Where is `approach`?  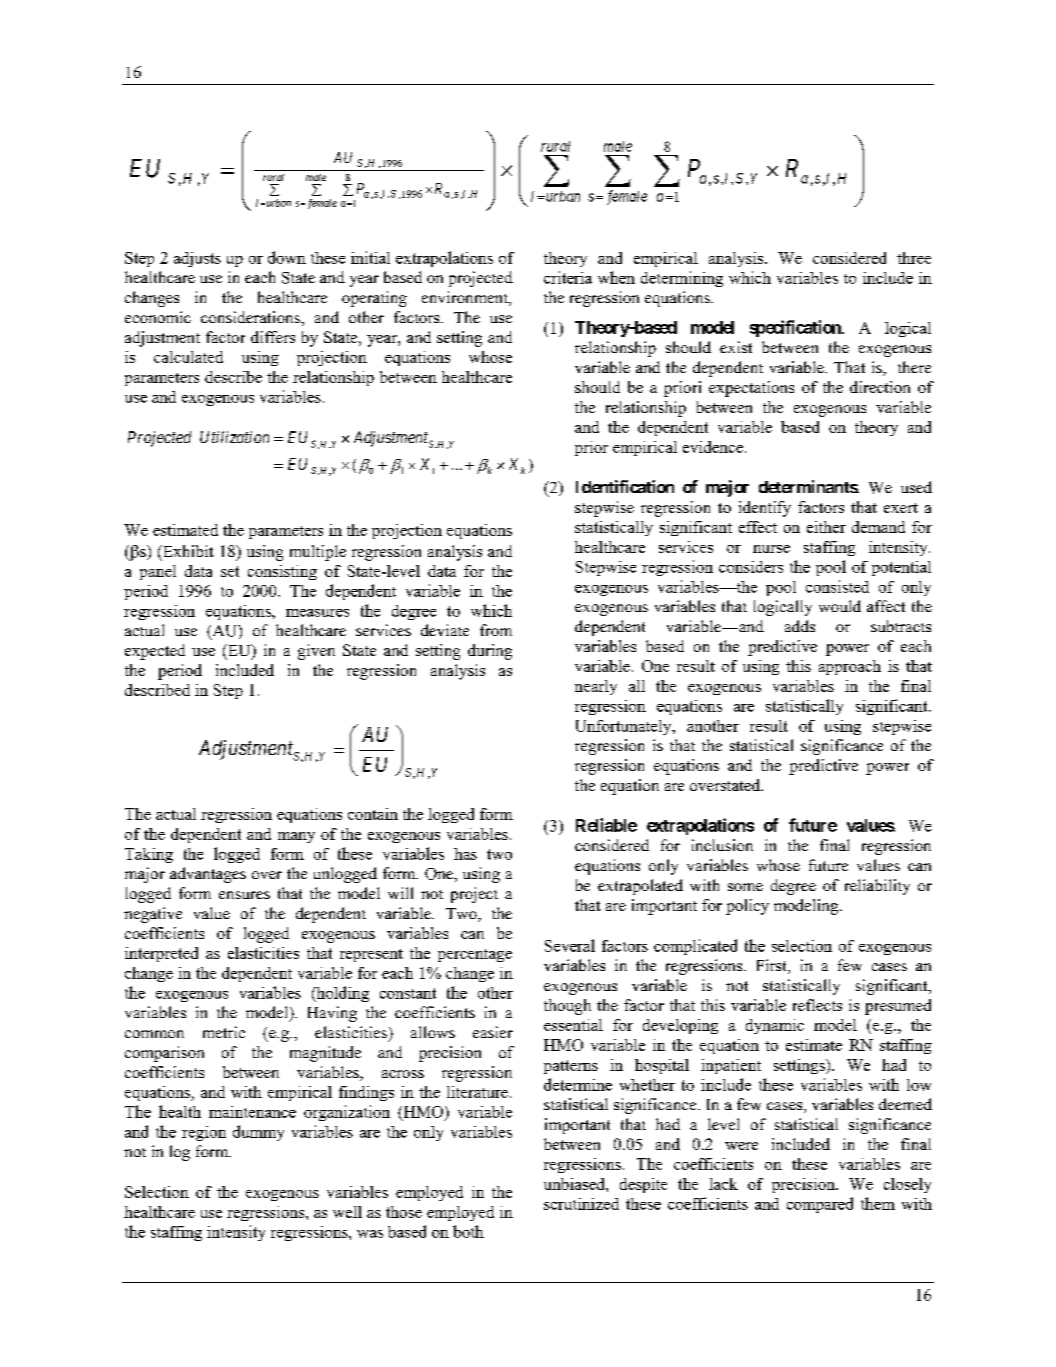 approach is located at coordinates (850, 667).
